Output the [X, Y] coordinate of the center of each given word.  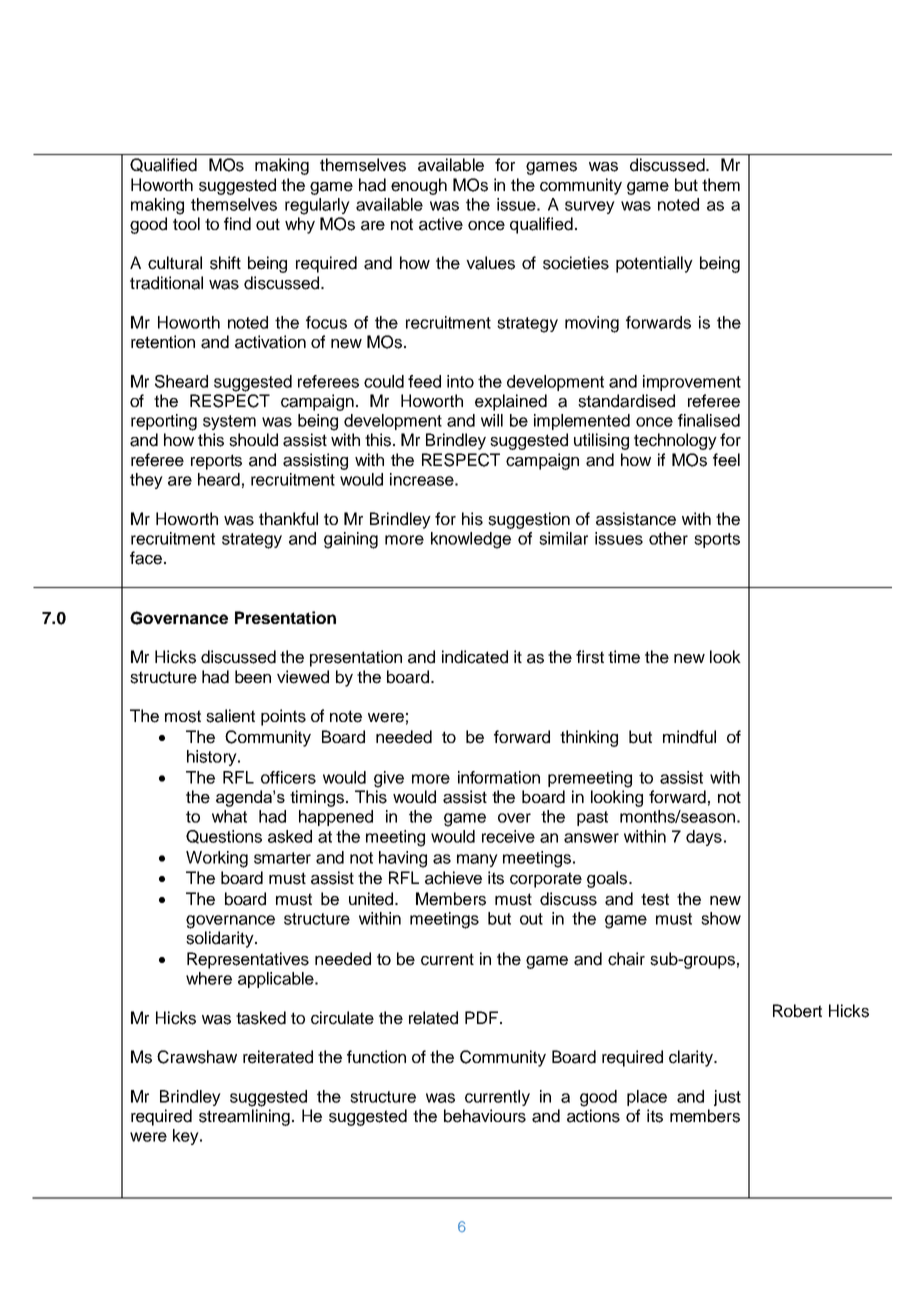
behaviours [485, 1116]
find [237, 224]
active [441, 224]
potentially [654, 264]
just [727, 1098]
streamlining [244, 1117]
